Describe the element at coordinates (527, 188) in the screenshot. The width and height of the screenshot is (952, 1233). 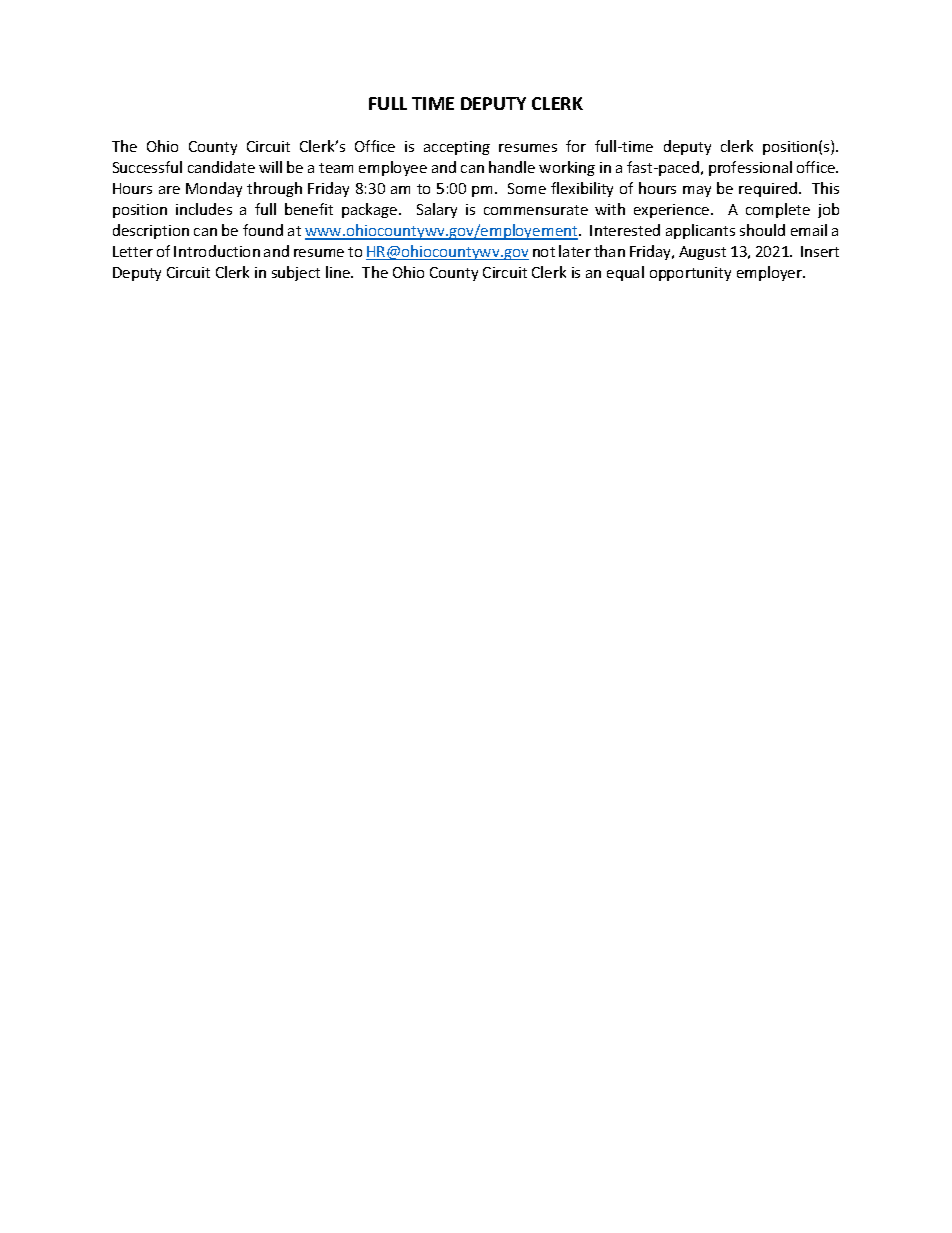
I see `Some` at that location.
